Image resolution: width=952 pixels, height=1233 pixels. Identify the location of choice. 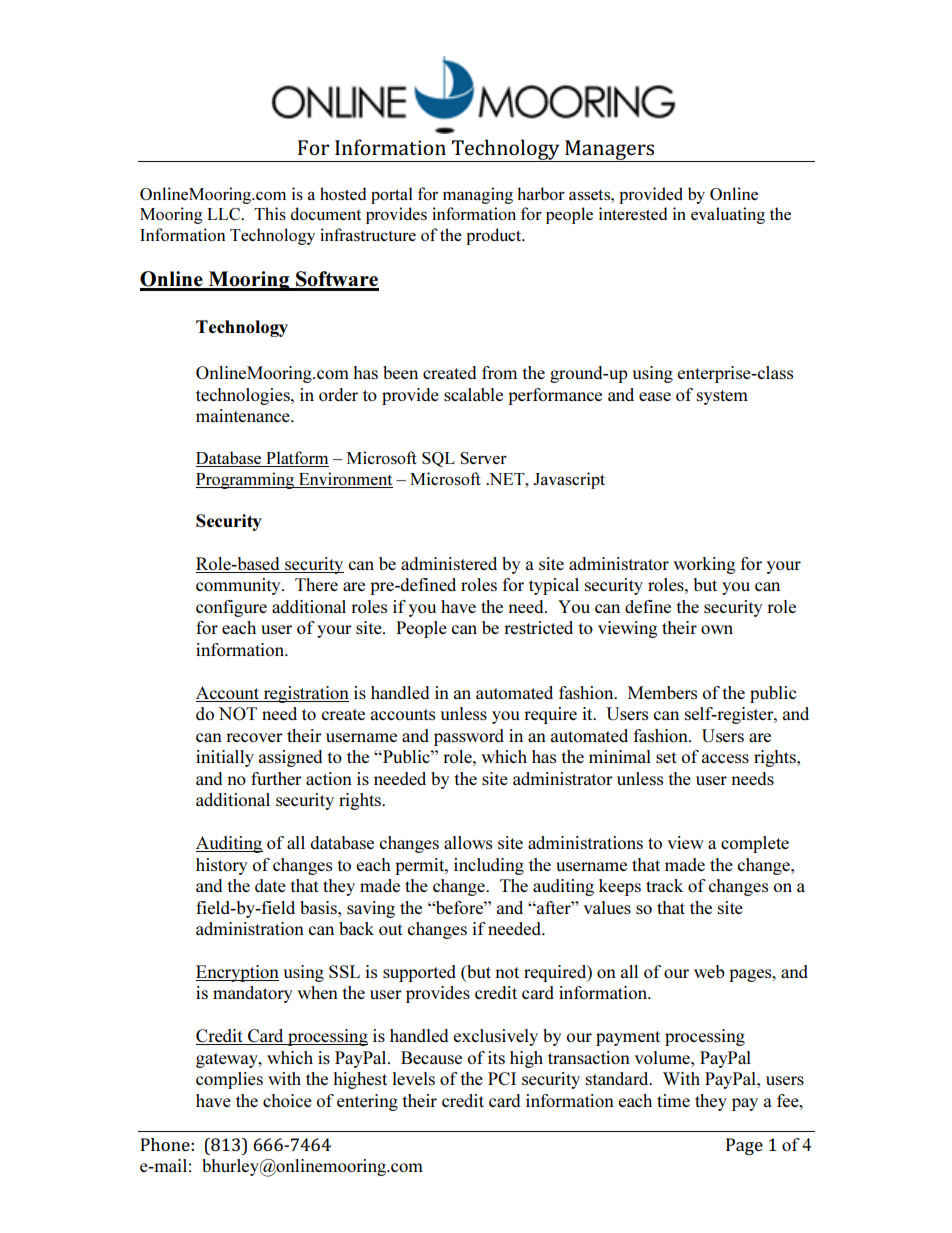
(287, 1100).
